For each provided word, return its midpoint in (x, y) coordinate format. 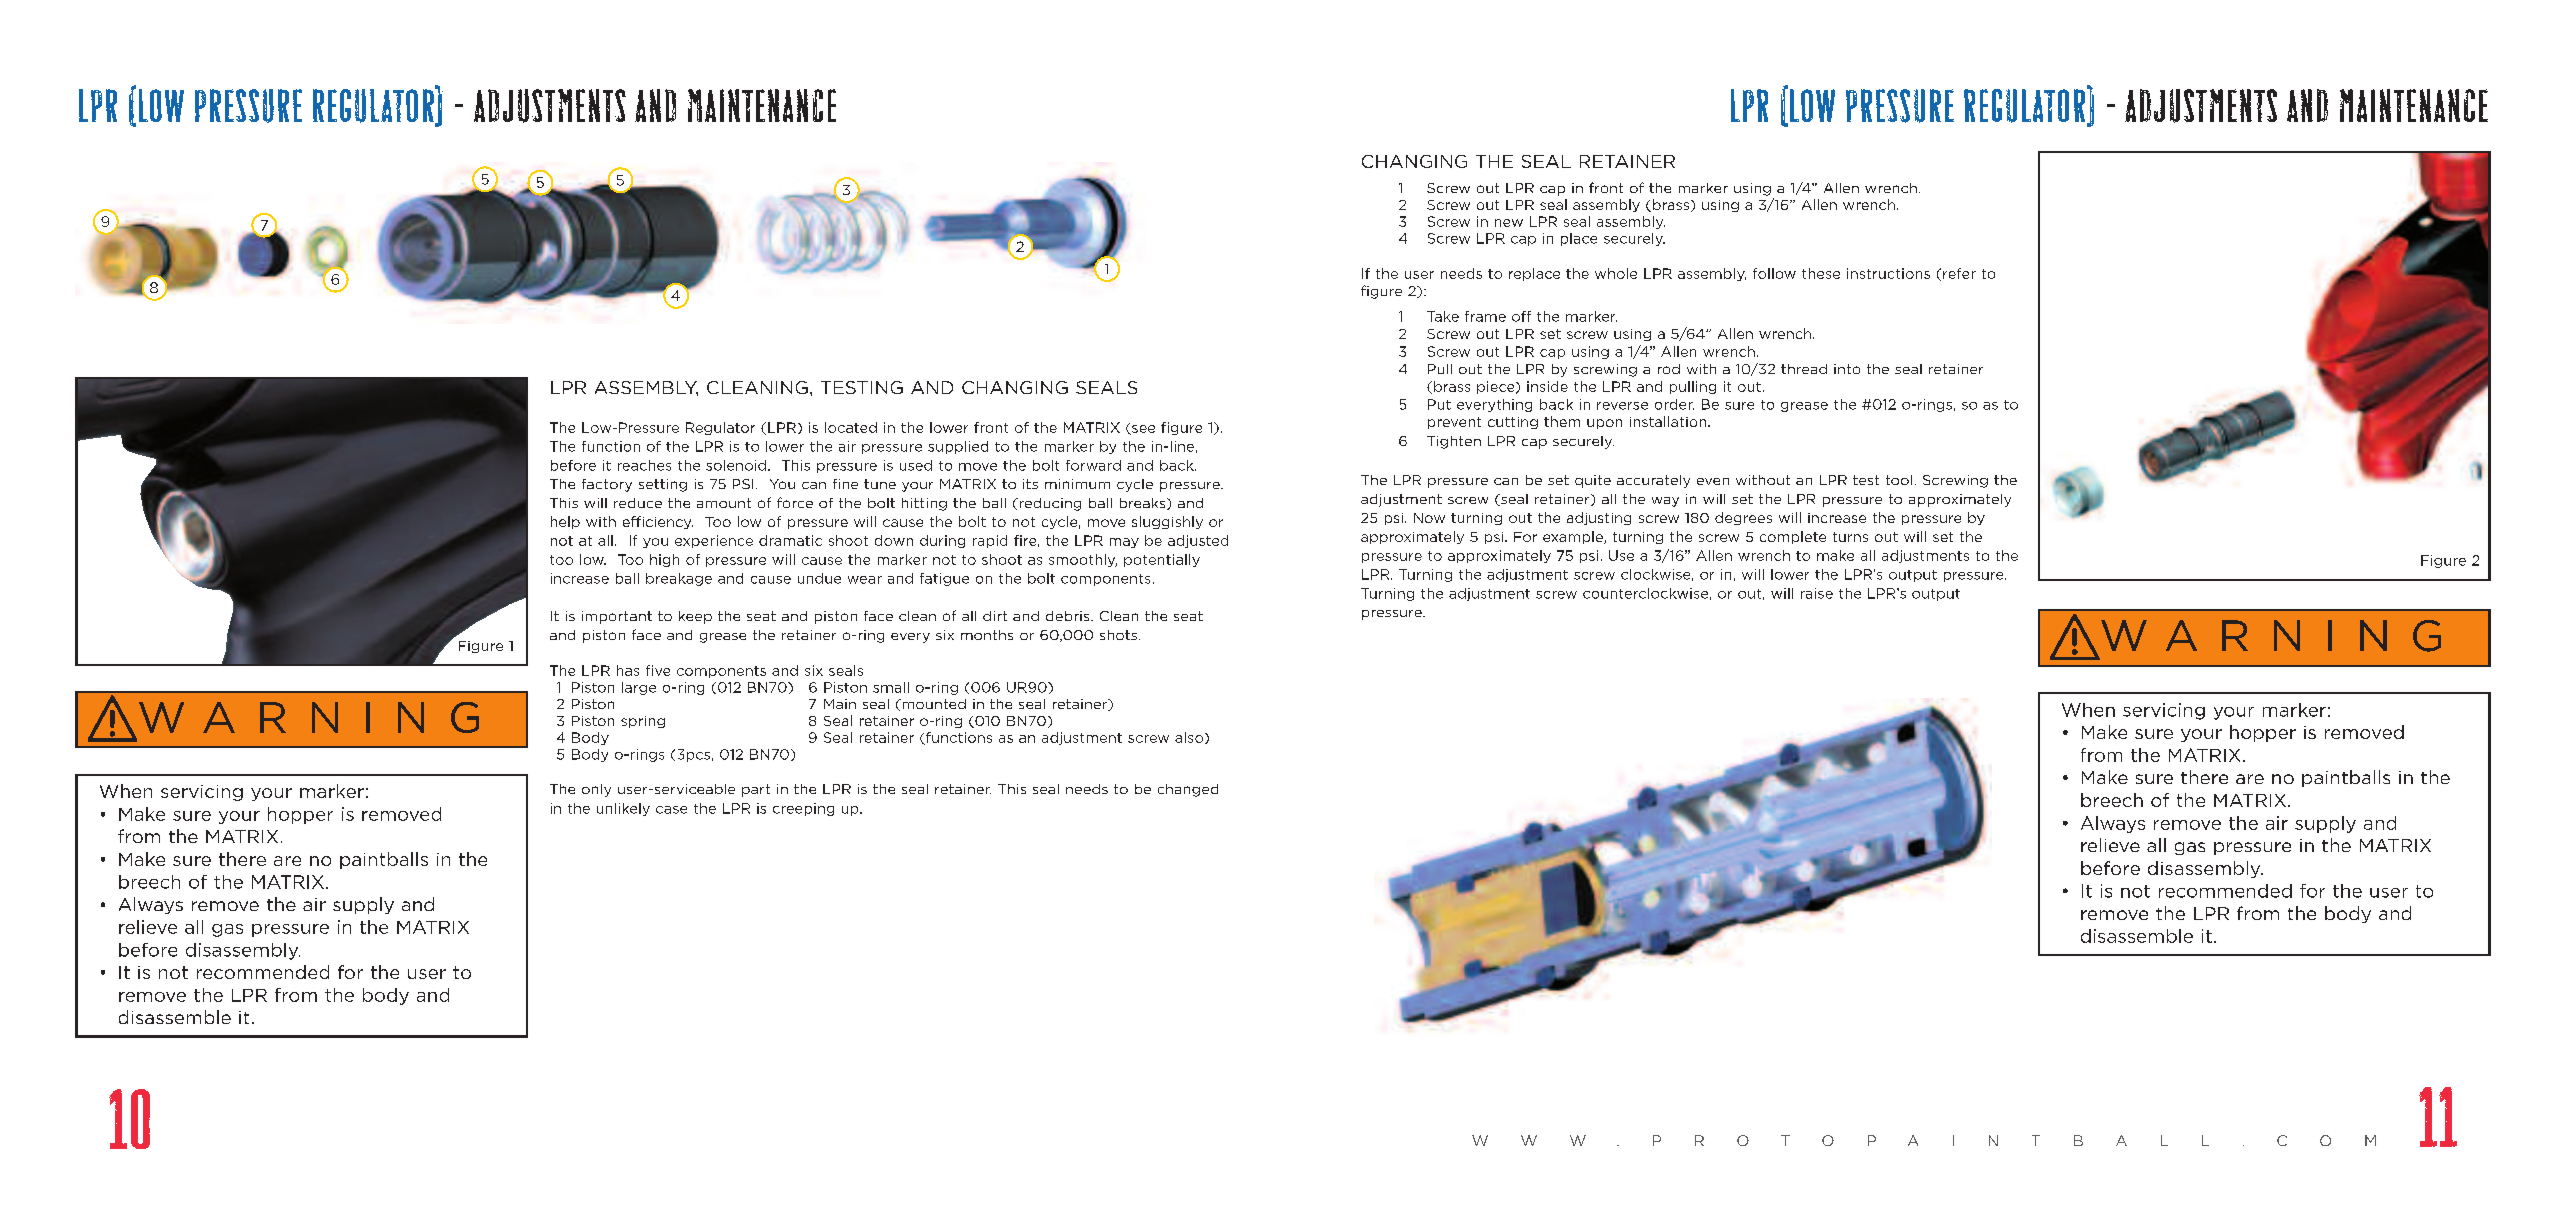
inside (1547, 386)
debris (1069, 616)
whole (1616, 273)
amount (724, 503)
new (1509, 223)
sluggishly (1167, 522)
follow (1774, 273)
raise (1817, 593)
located (851, 427)
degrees (1743, 518)
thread (1804, 369)
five (658, 670)
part (756, 790)
